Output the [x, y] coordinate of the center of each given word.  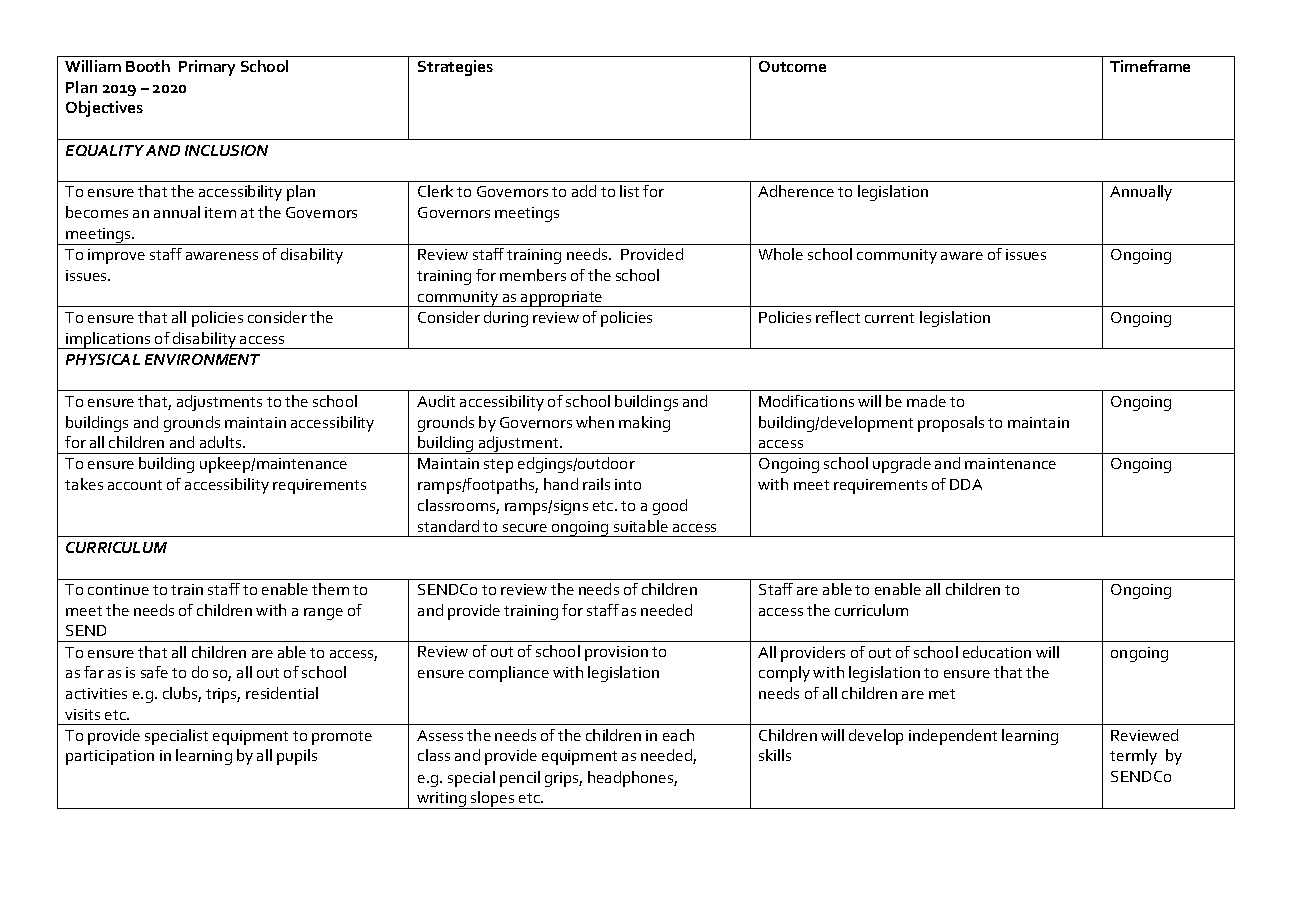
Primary [207, 68]
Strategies [455, 68]
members [533, 275]
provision [616, 653]
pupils [297, 757]
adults [222, 442]
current [889, 318]
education [997, 652]
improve [116, 256]
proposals [951, 424]
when [595, 422]
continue [118, 589]
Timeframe [1150, 66]
